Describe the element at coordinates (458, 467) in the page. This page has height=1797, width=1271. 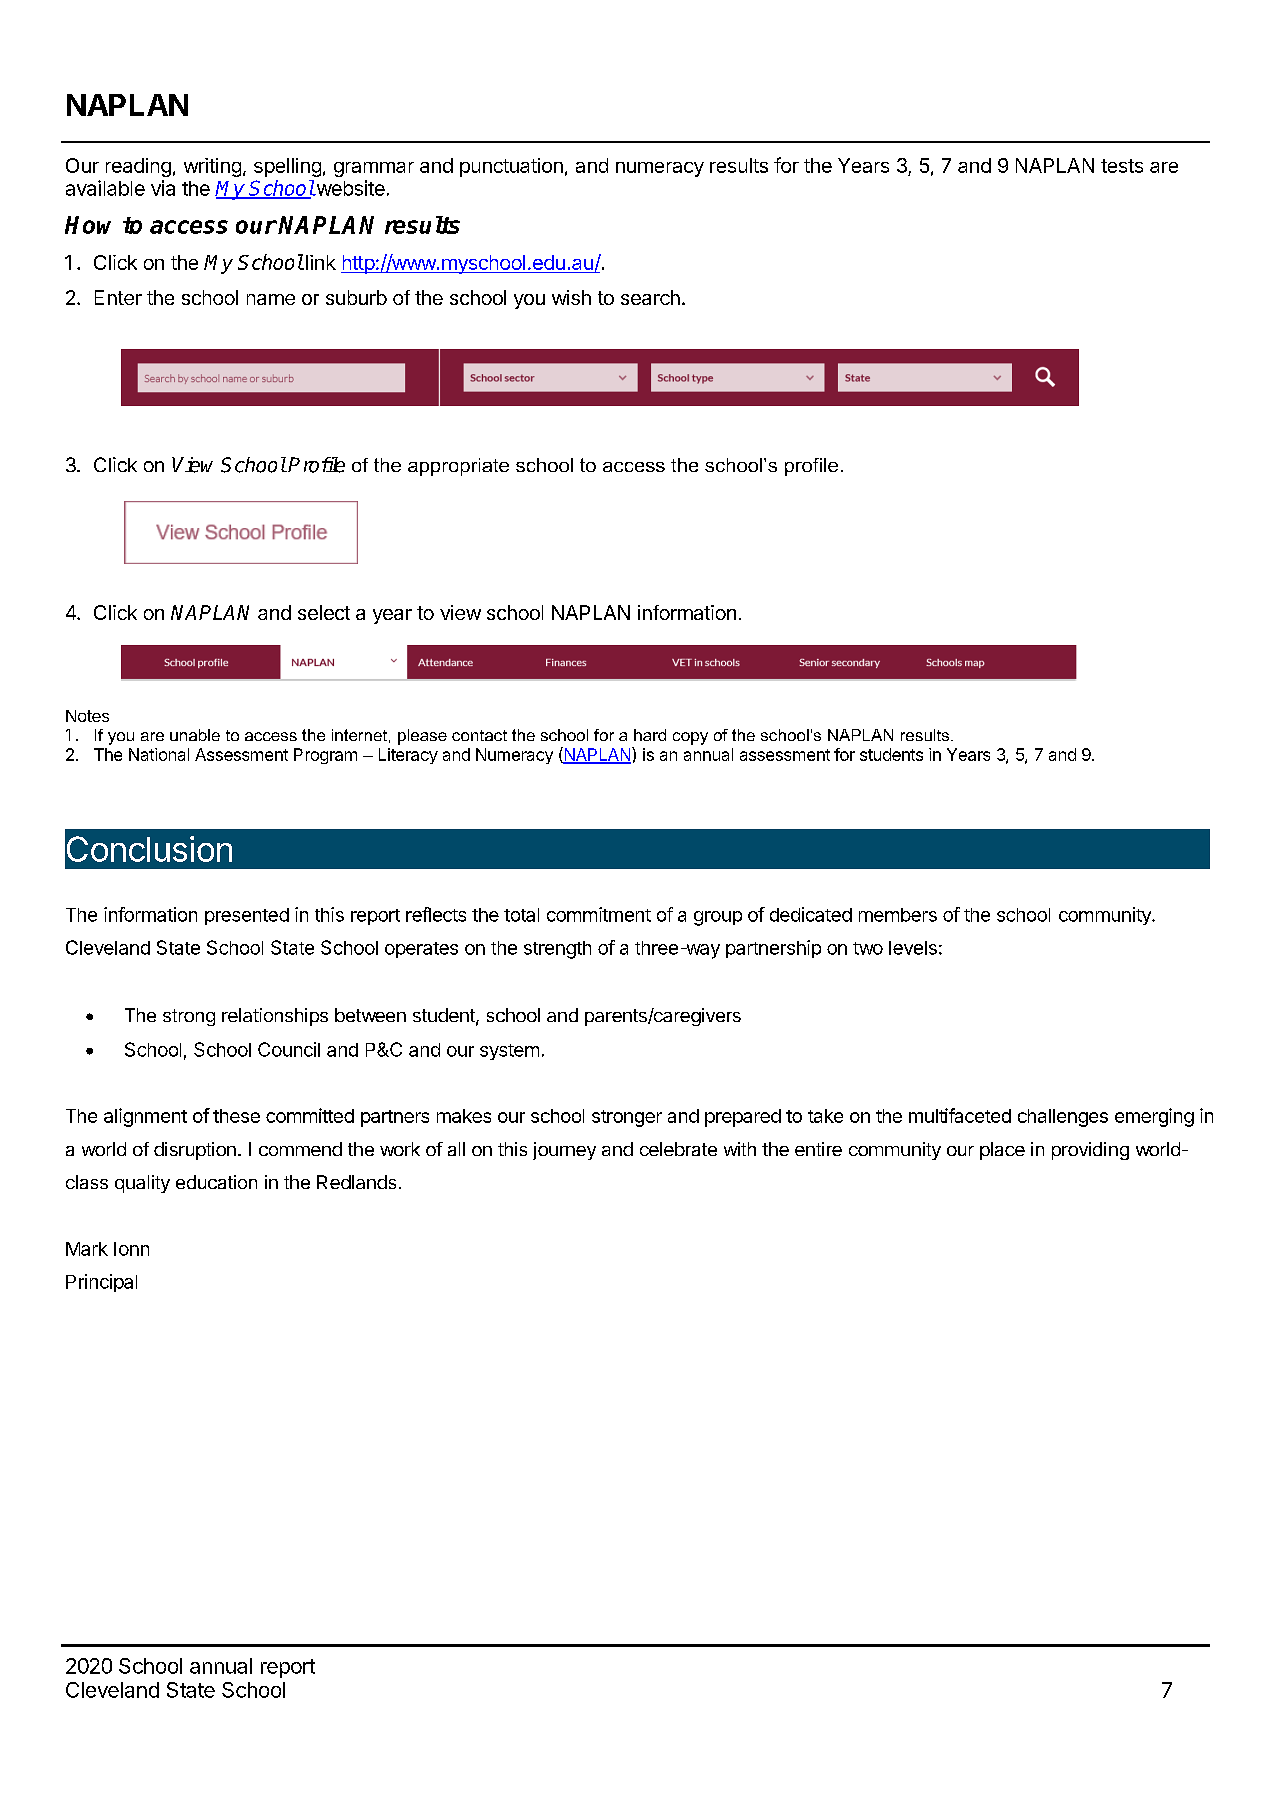
I see `appropriate` at that location.
